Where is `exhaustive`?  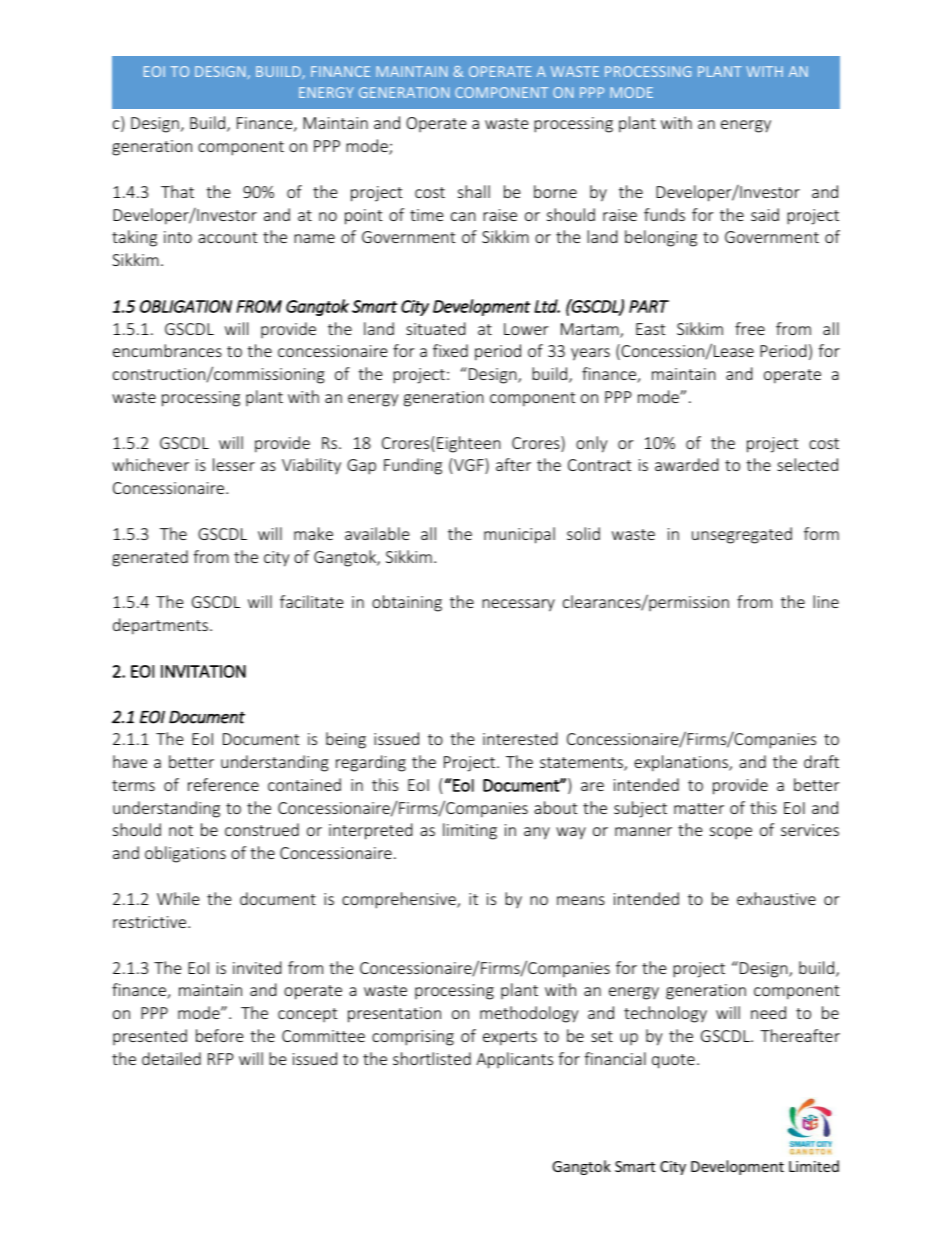 exhaustive is located at coordinates (776, 898).
